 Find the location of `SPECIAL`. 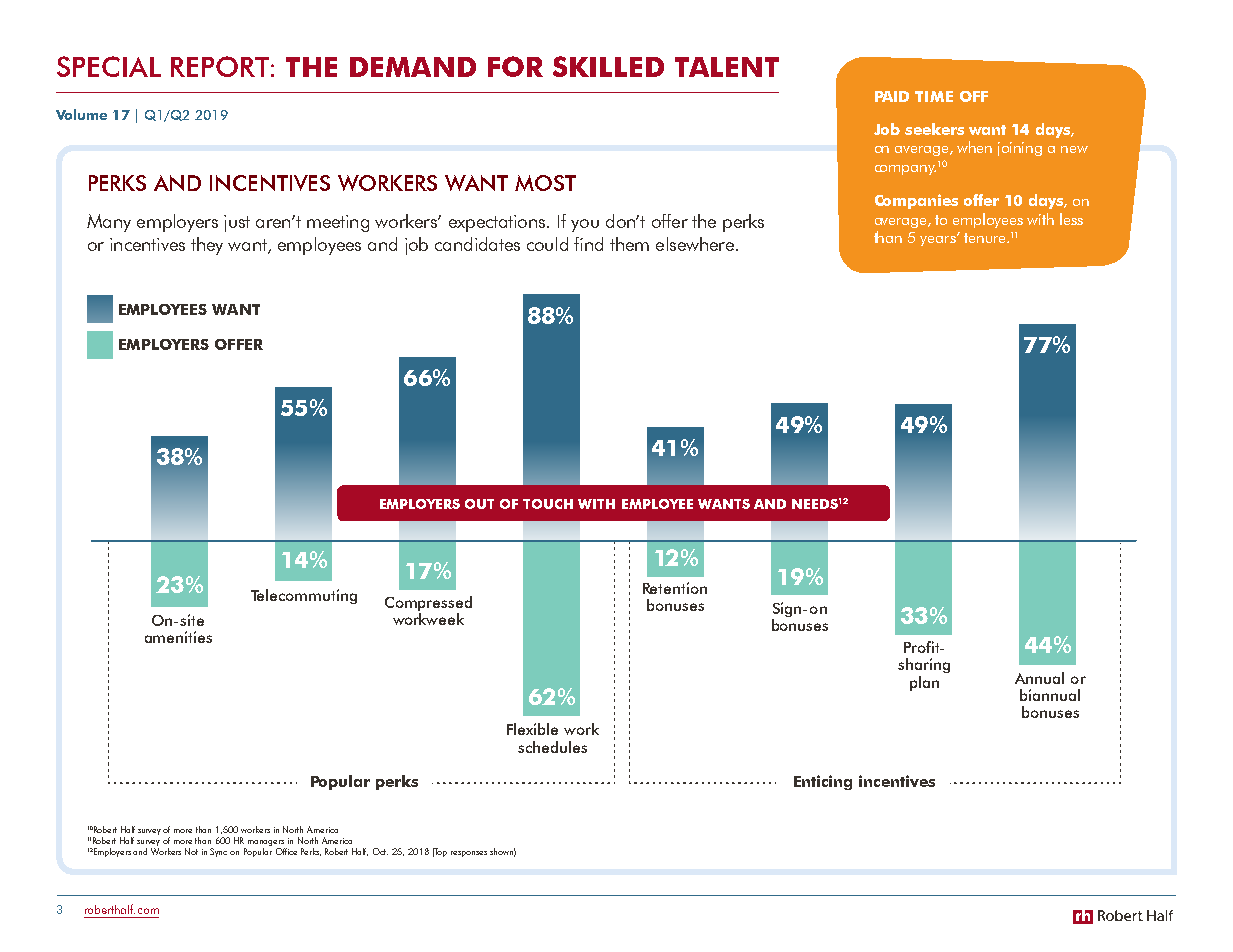

SPECIAL is located at coordinates (109, 66).
